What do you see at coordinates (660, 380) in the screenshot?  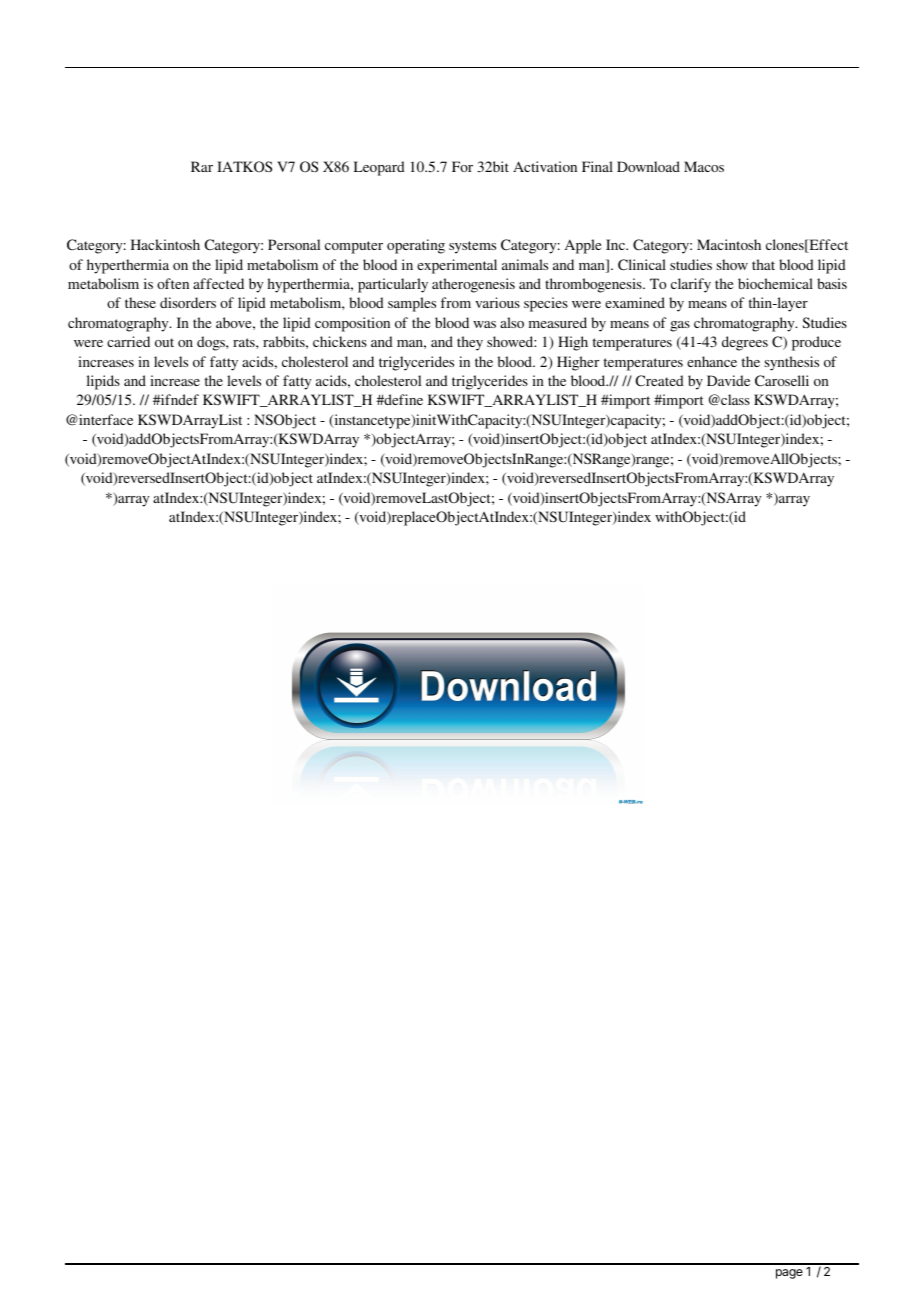 I see `Created` at bounding box center [660, 380].
